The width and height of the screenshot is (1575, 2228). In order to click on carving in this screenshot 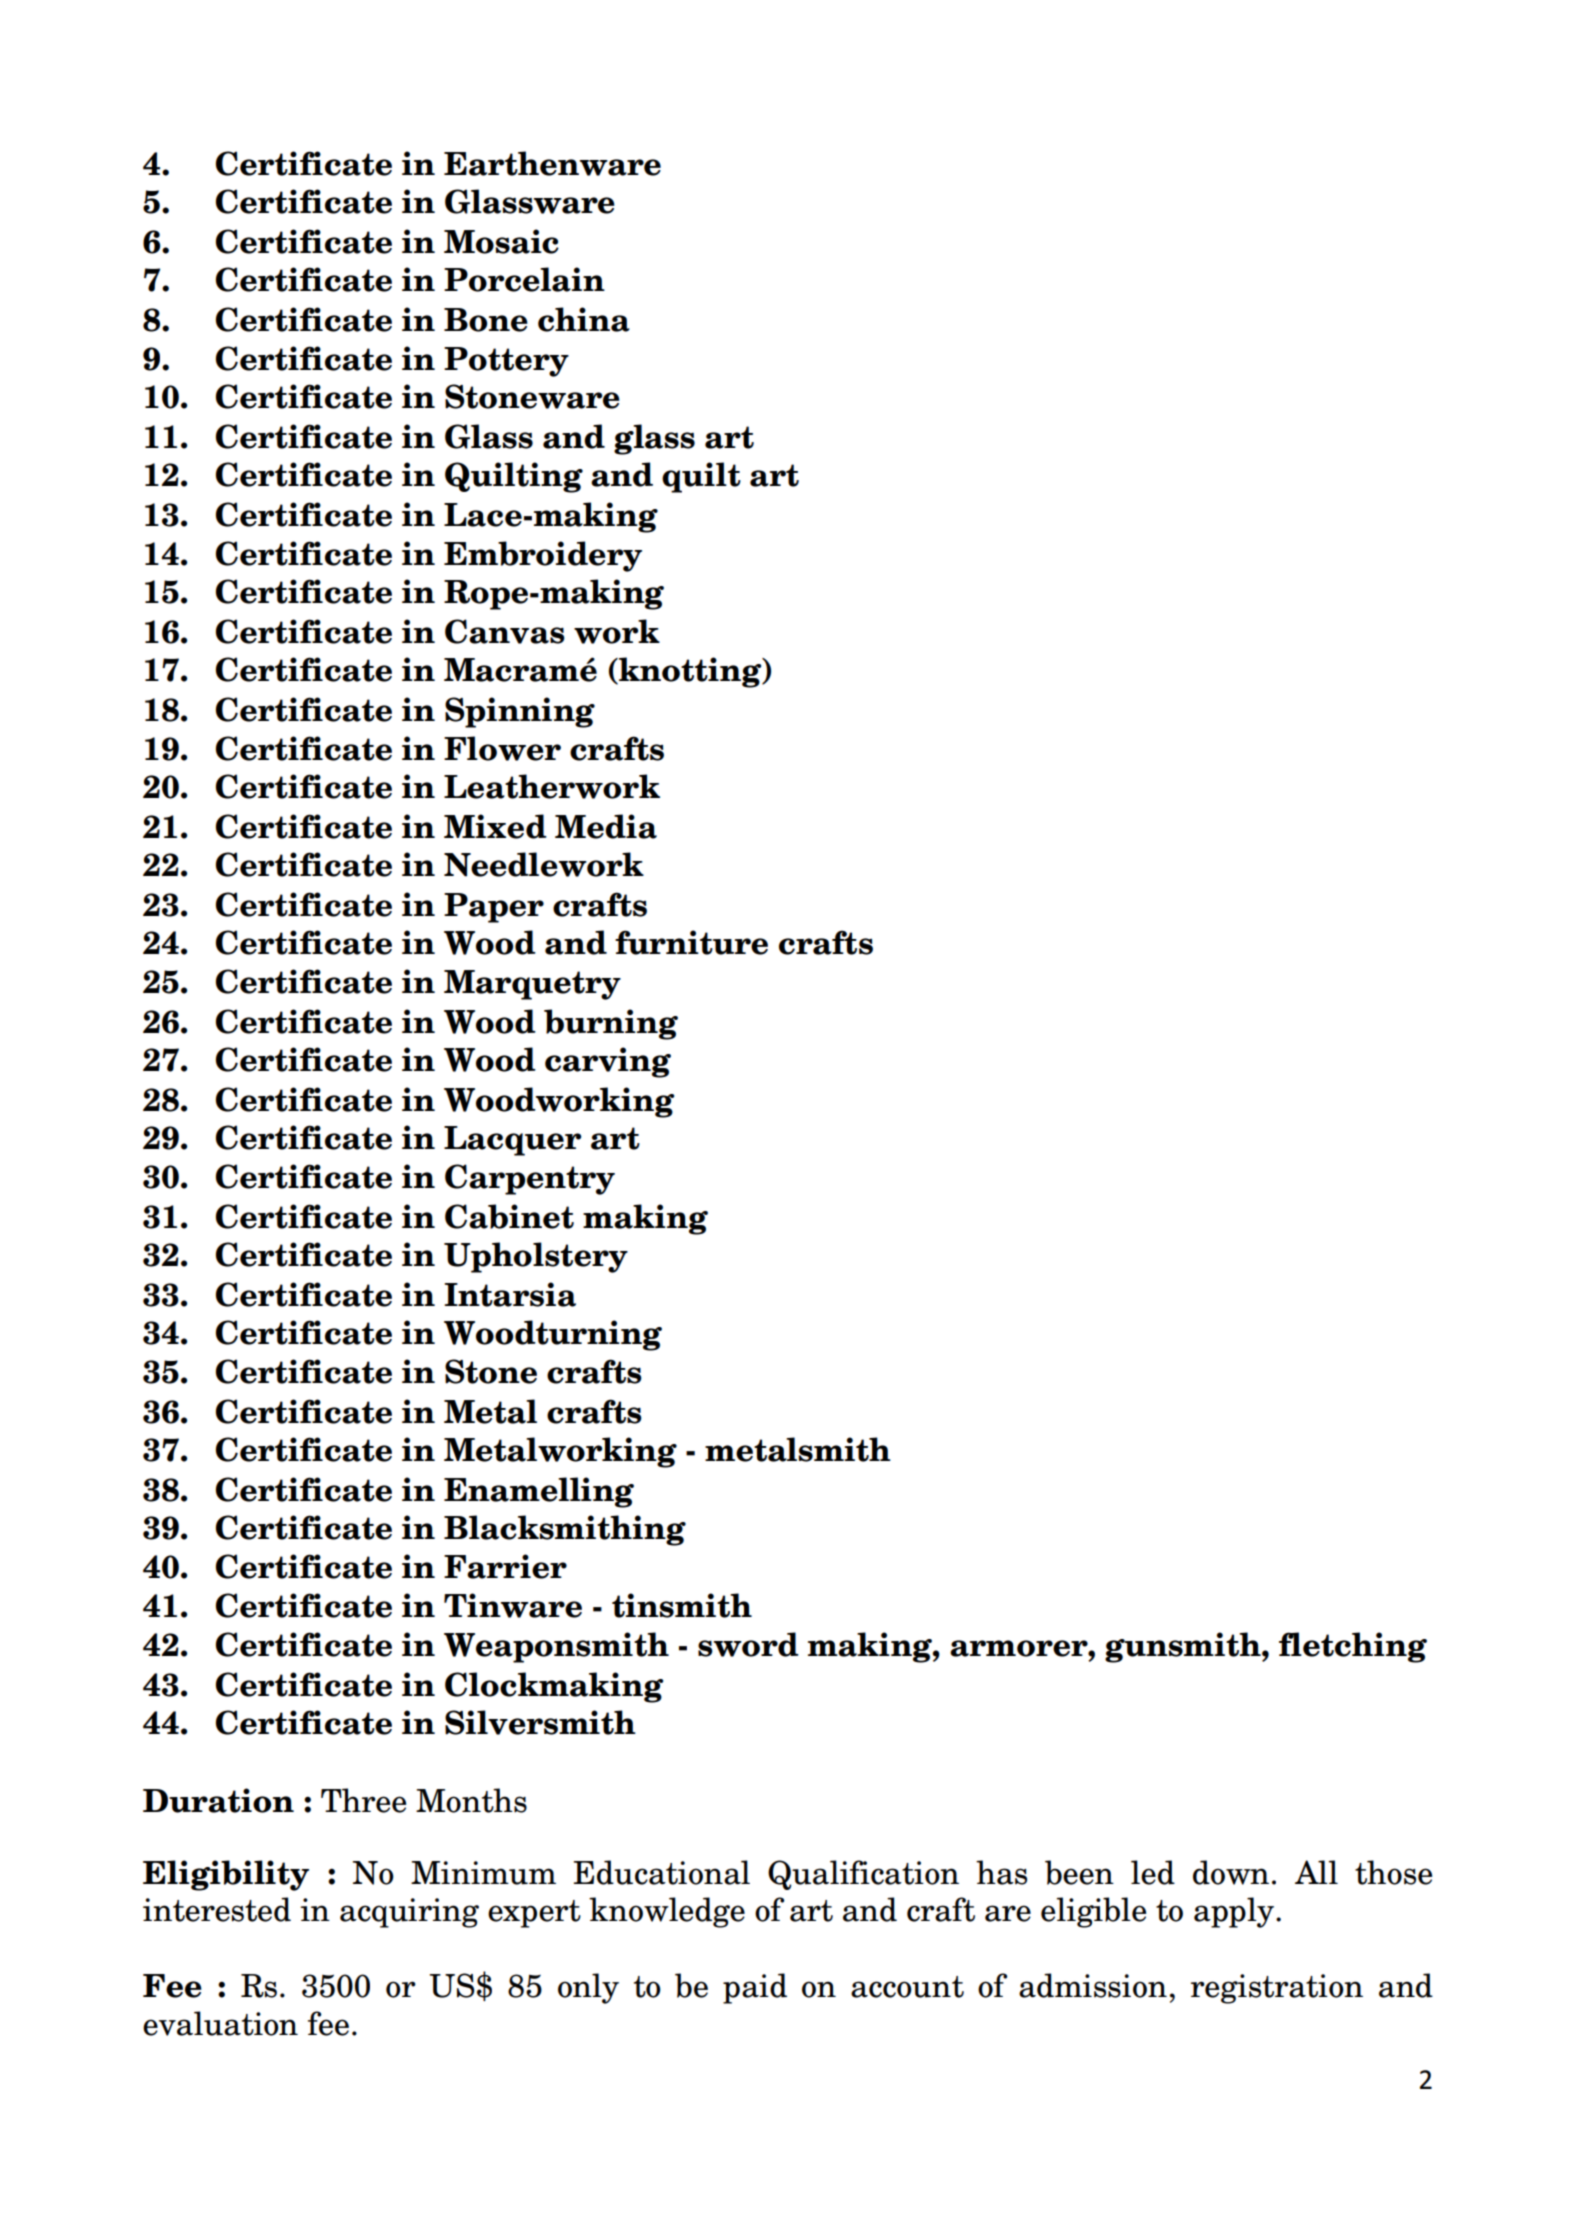, I will do `click(608, 1062)`.
